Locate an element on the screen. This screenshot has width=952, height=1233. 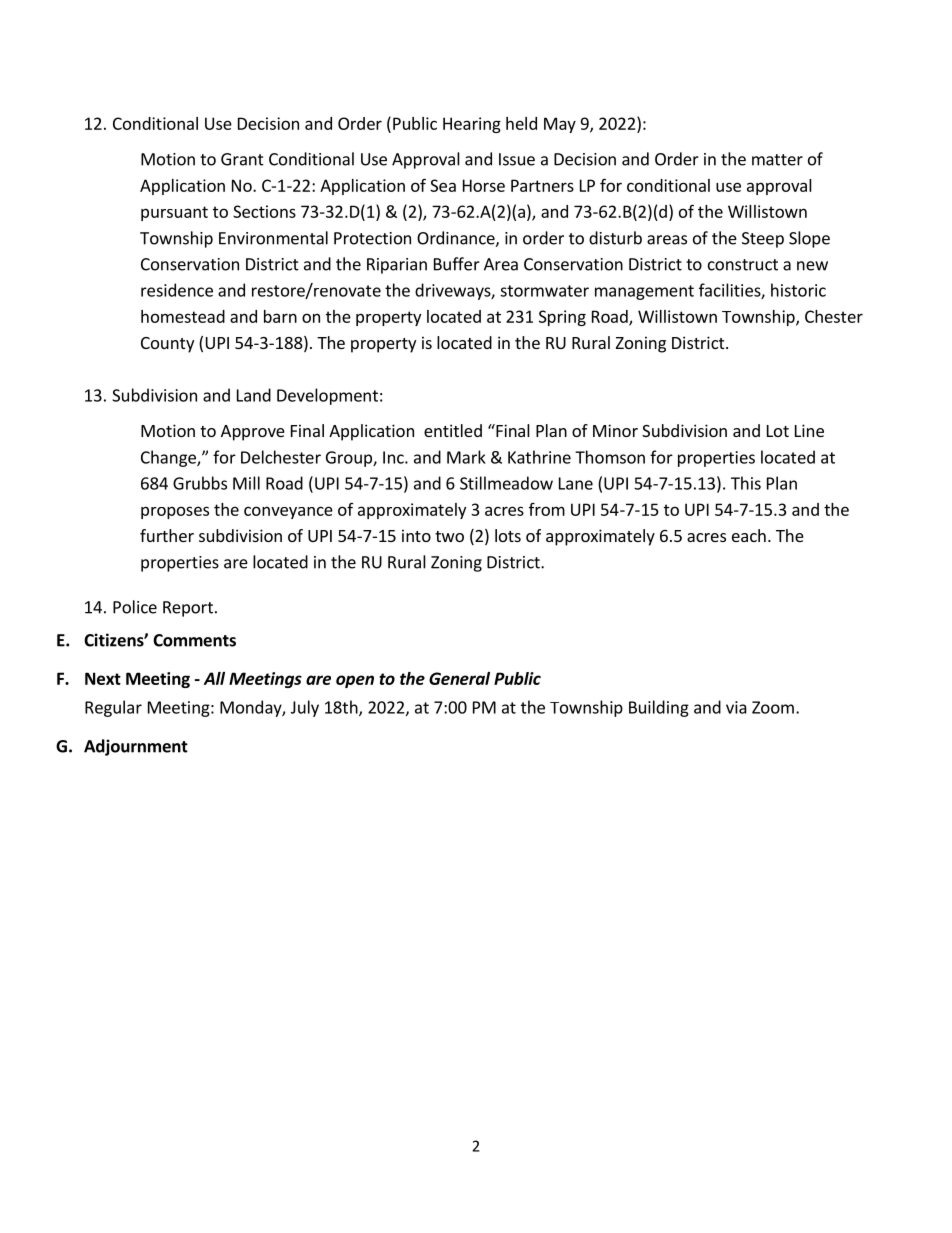
Grant is located at coordinates (242, 159).
